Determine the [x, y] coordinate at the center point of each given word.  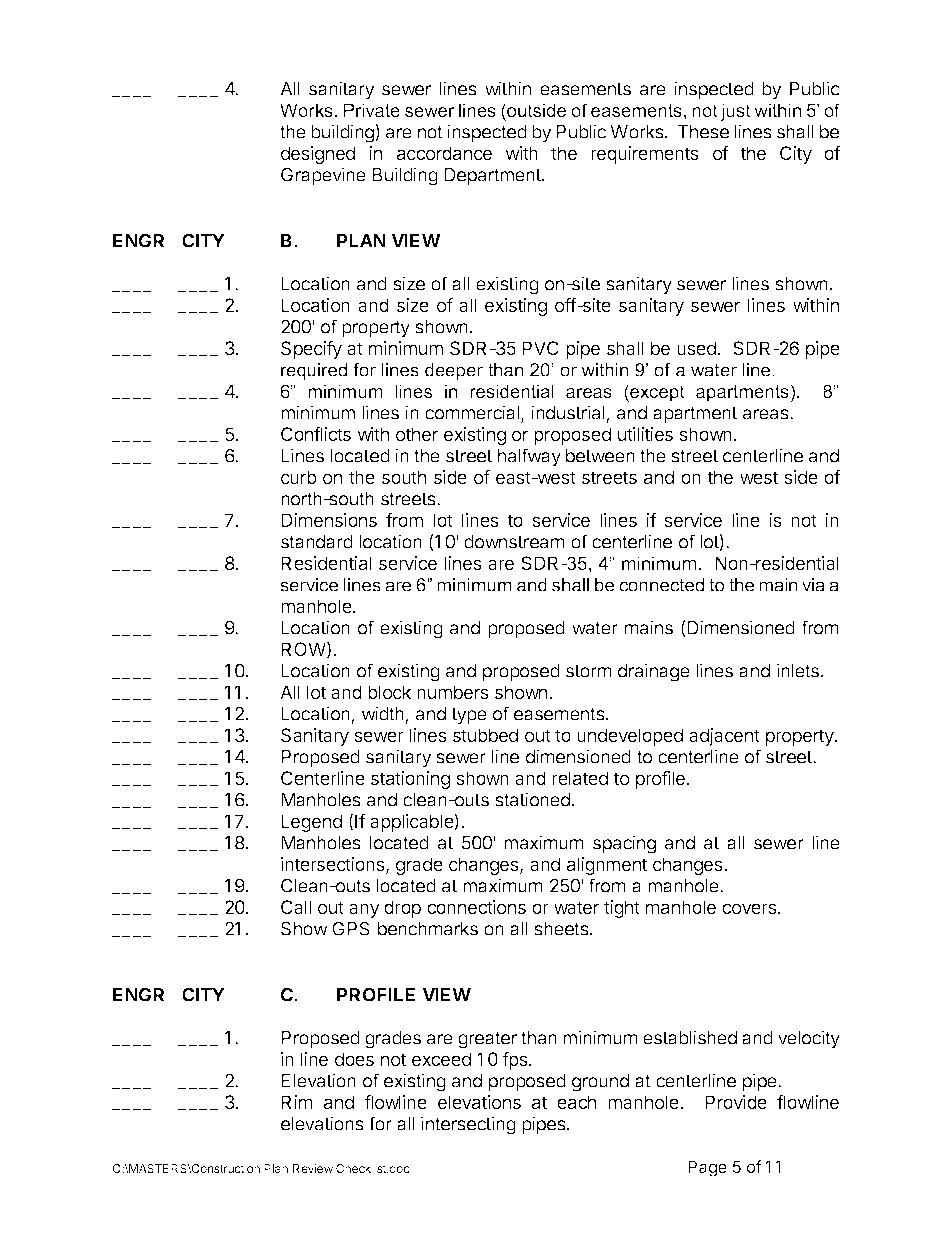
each [576, 1102]
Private [372, 110]
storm [589, 671]
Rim [297, 1102]
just [735, 112]
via [813, 585]
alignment [607, 866]
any [364, 910]
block [390, 692]
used [696, 348]
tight [622, 909]
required [314, 371]
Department [493, 177]
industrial [569, 414]
